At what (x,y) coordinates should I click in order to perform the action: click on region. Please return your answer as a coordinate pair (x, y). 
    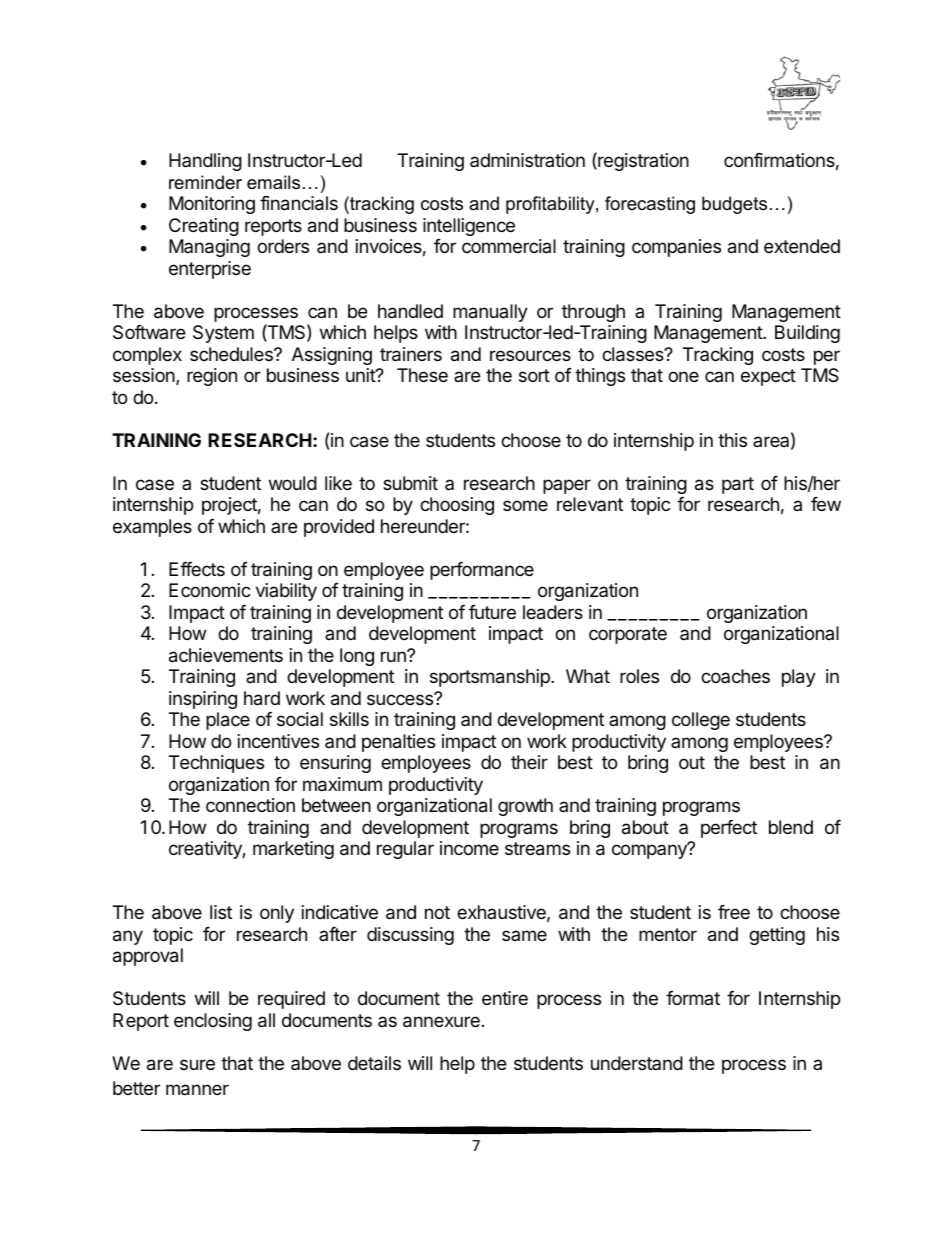
    Looking at the image, I should click on (212, 377).
